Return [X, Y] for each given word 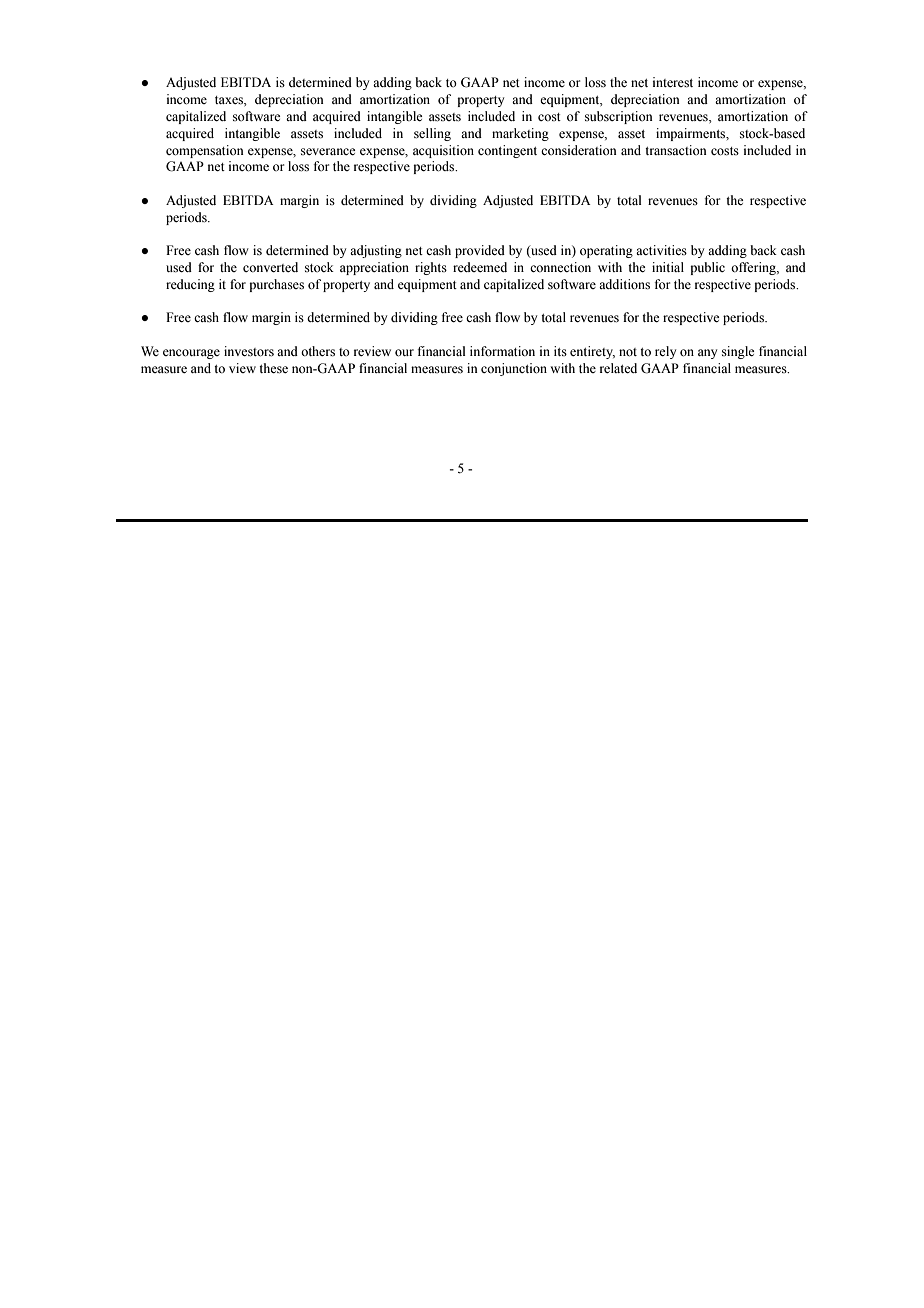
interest [673, 82]
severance [328, 151]
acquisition [443, 151]
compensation [205, 151]
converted [270, 267]
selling [432, 134]
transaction [676, 150]
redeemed [480, 267]
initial [668, 267]
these [273, 368]
